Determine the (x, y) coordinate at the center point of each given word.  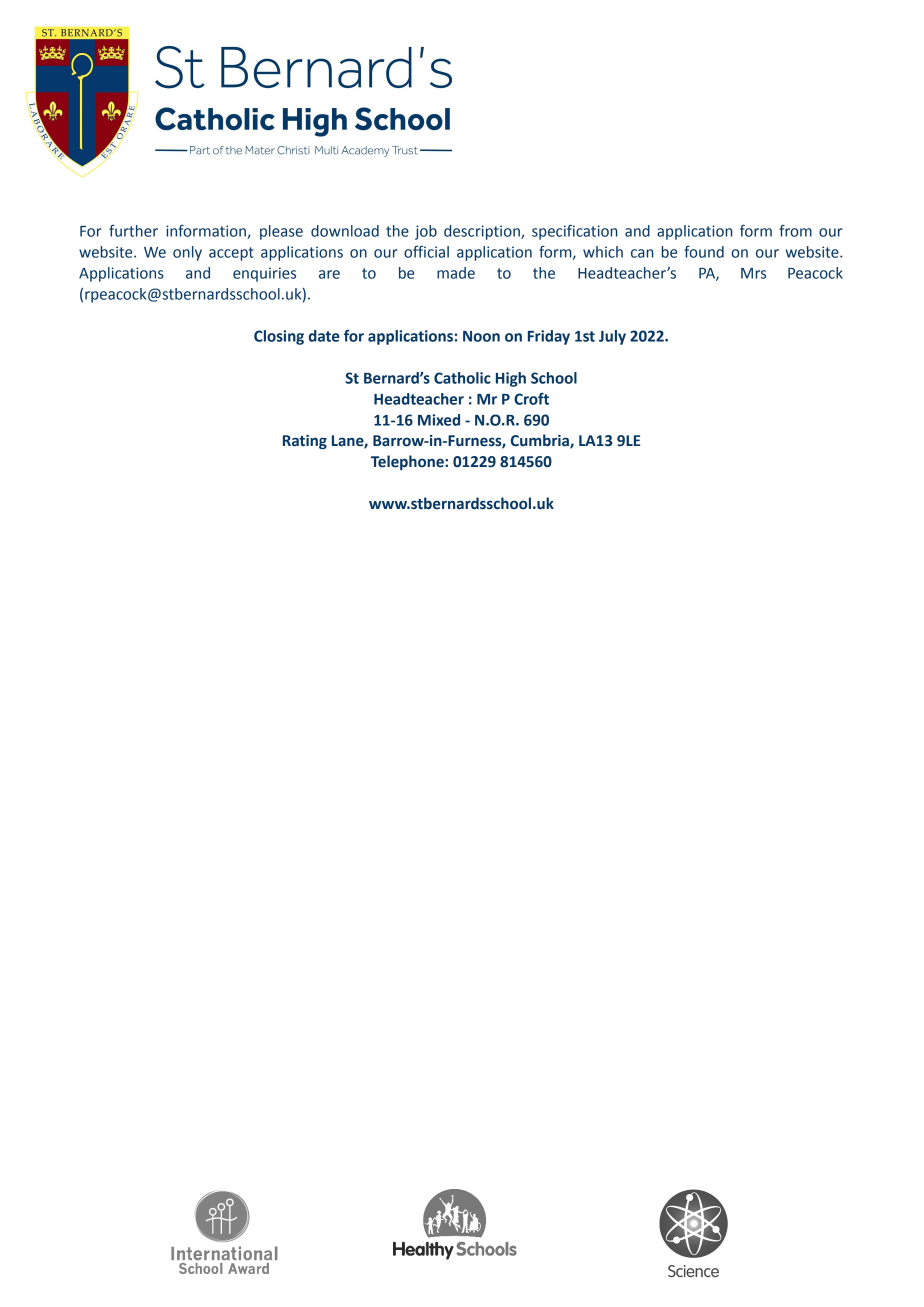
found (704, 252)
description (483, 232)
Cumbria (541, 441)
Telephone (408, 462)
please (281, 232)
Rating (305, 442)
